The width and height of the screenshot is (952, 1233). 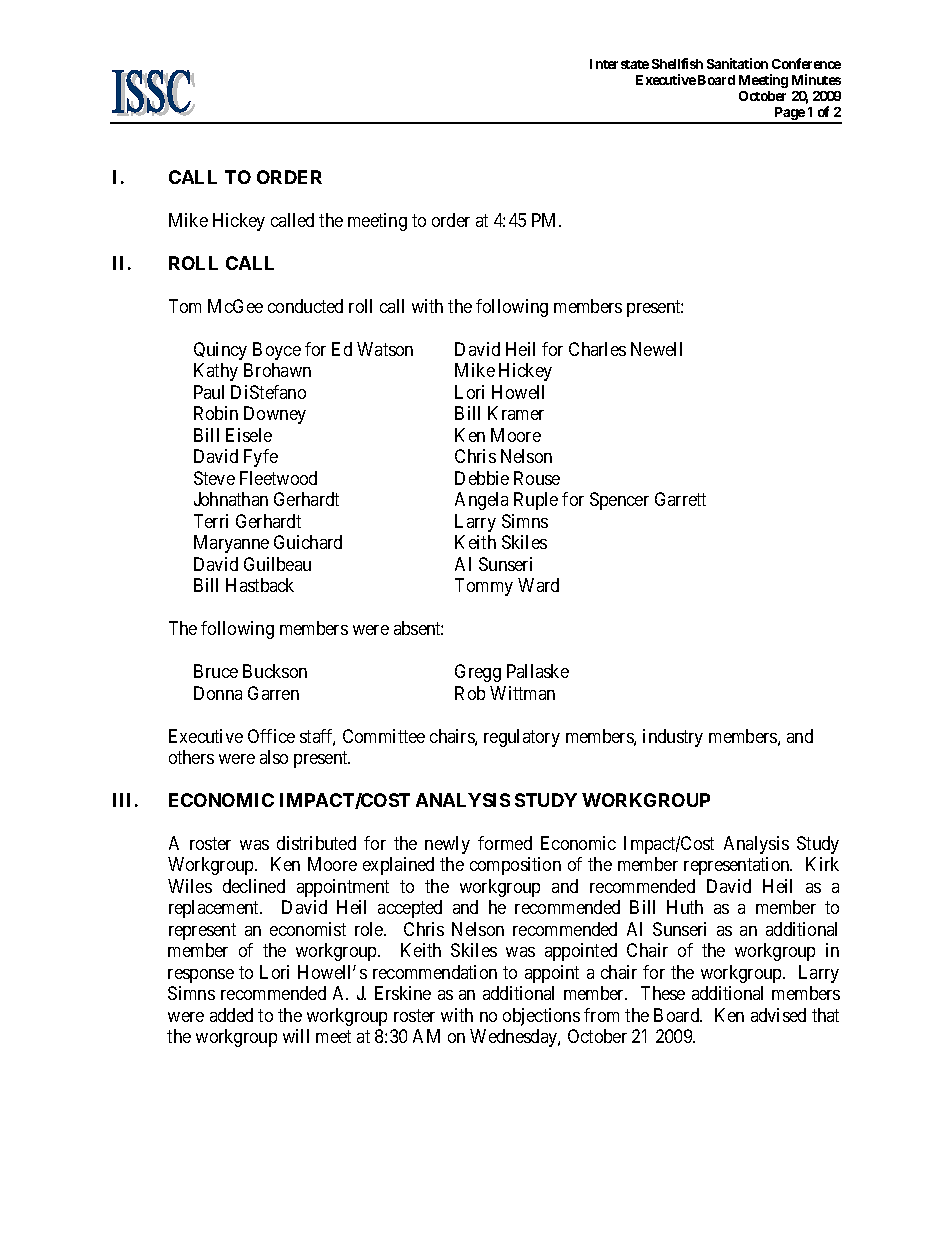 What do you see at coordinates (271, 736) in the screenshot?
I see `Office` at bounding box center [271, 736].
